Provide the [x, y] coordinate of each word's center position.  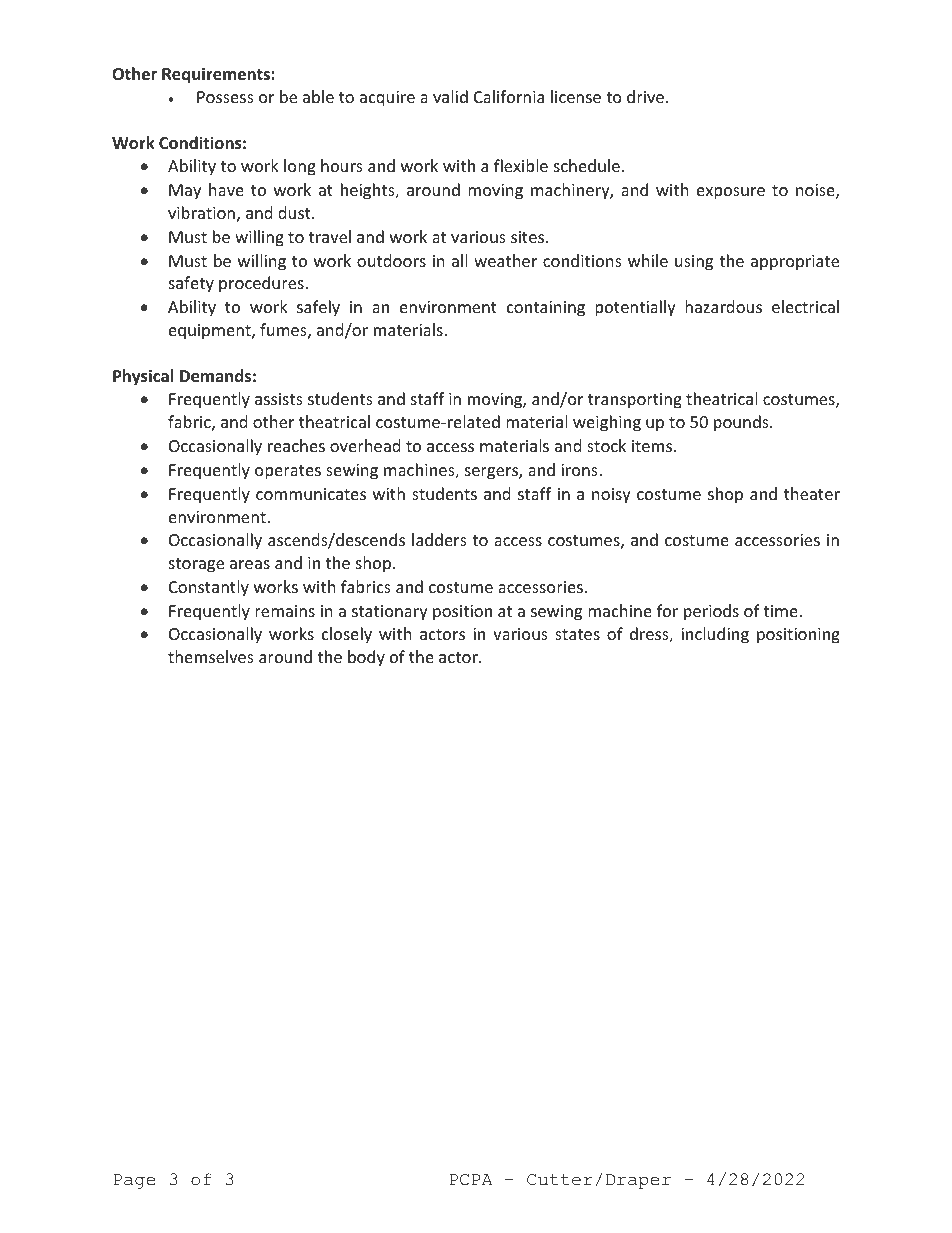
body [366, 658]
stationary [390, 613]
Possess [225, 97]
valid [450, 96]
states [577, 634]
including [715, 635]
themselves [211, 656]
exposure [731, 193]
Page [134, 1181]
